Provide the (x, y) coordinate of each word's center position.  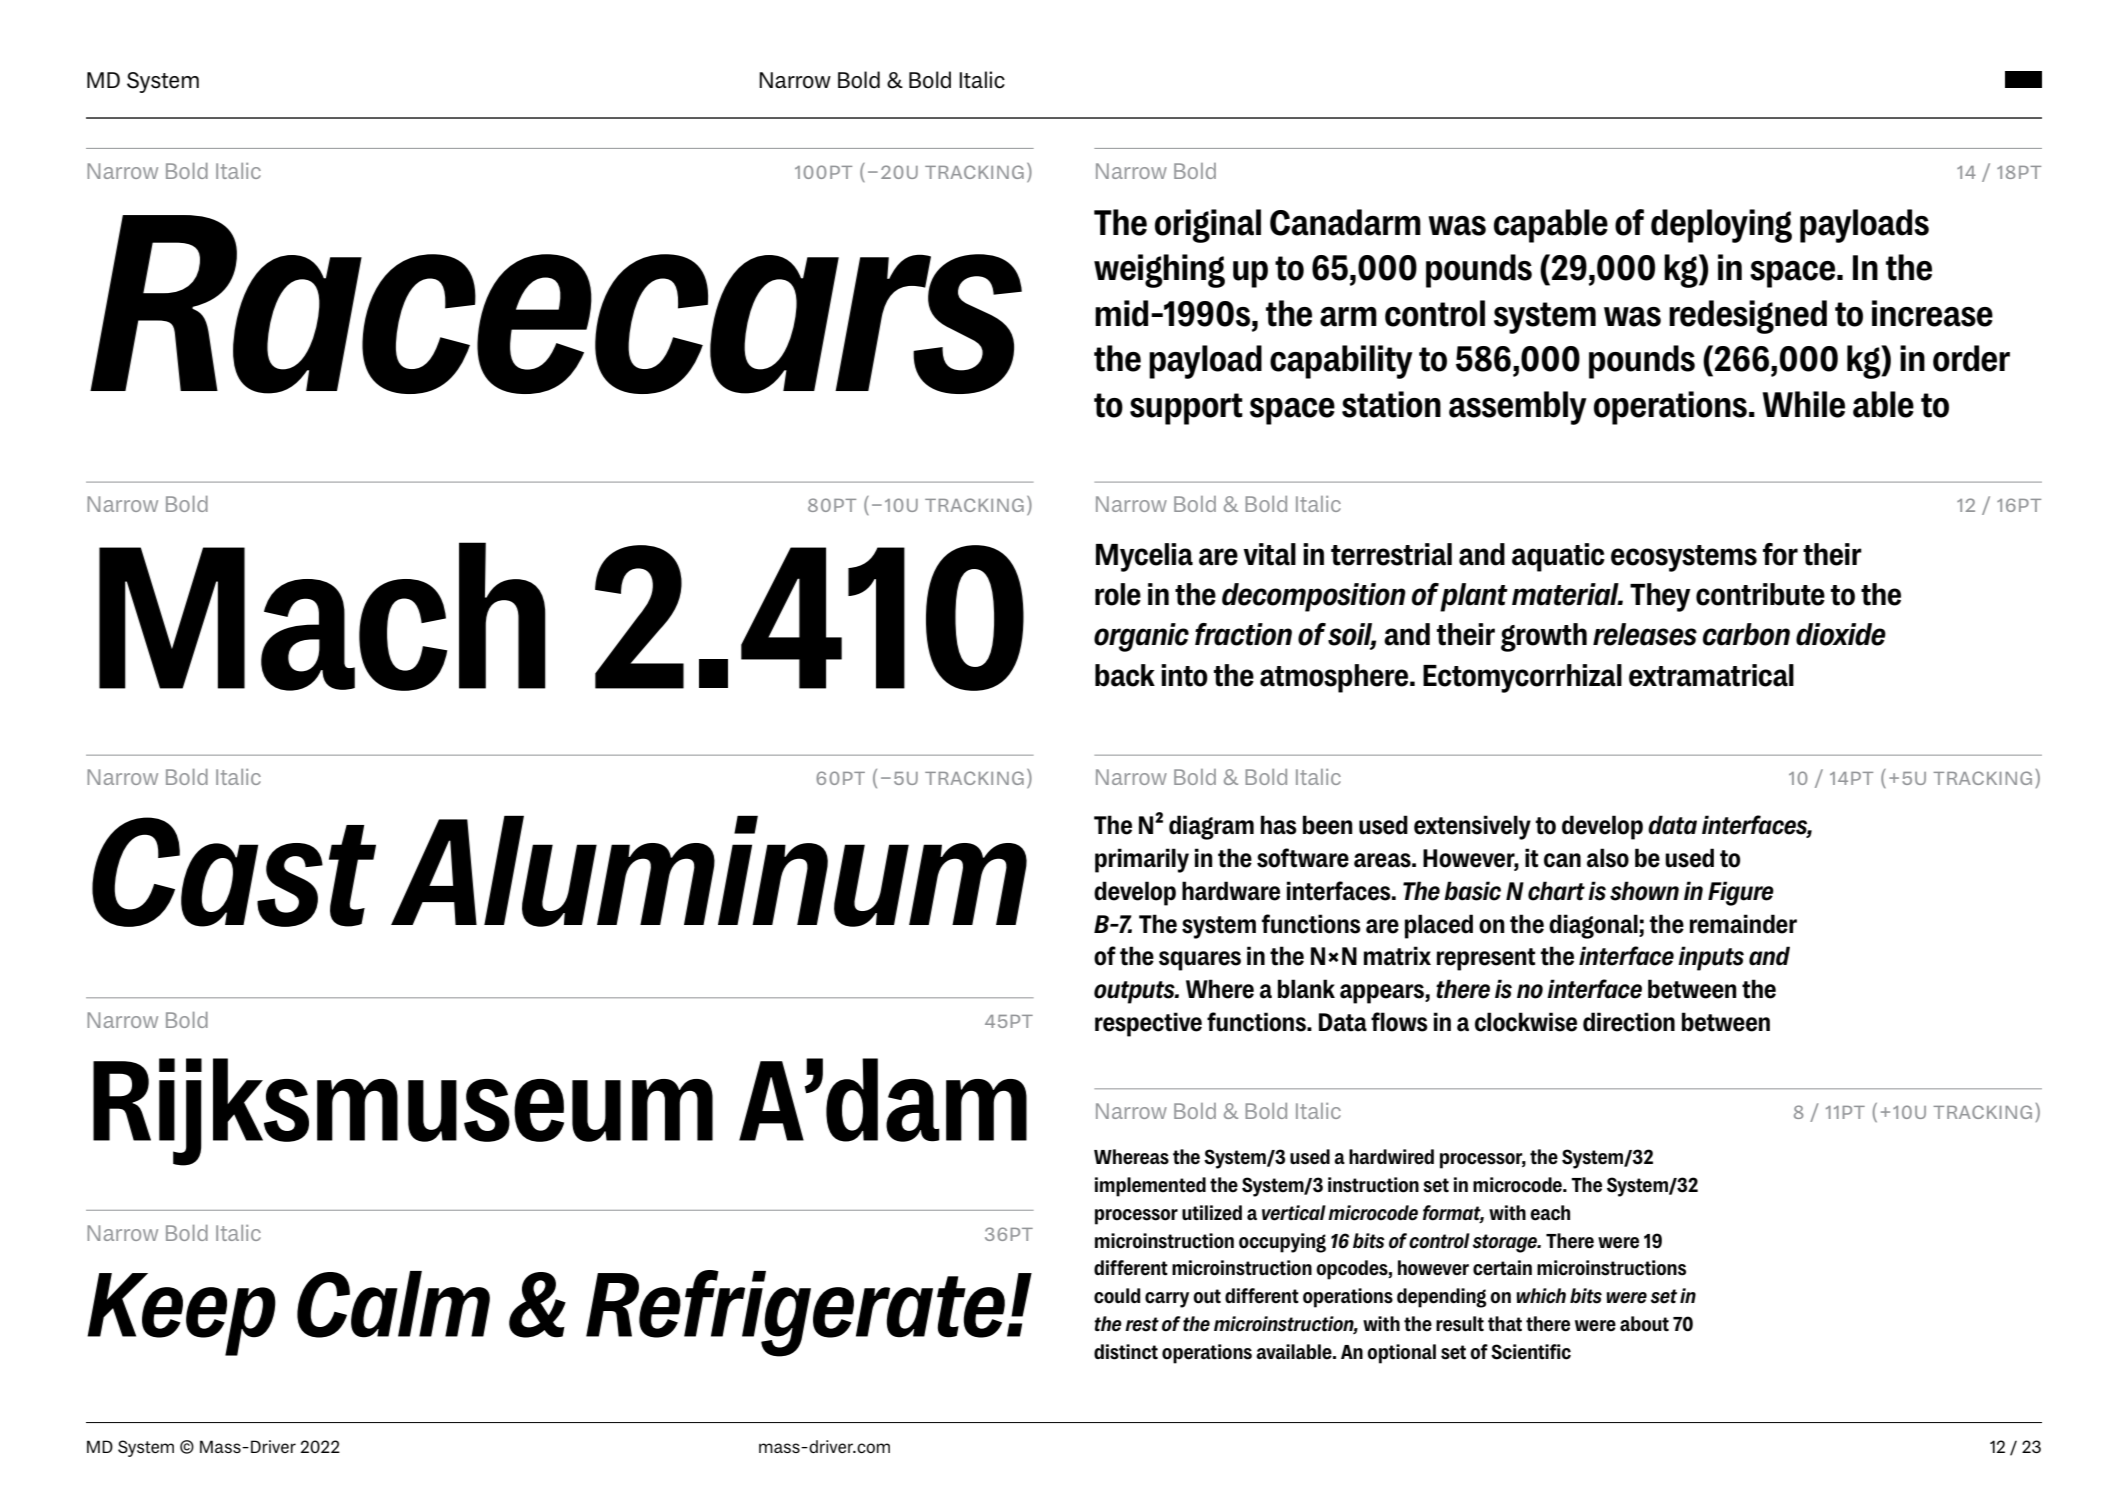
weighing (1159, 271)
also (1608, 858)
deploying (1721, 226)
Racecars (556, 304)
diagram (1211, 827)
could (1117, 1296)
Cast (234, 872)
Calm (393, 1304)
